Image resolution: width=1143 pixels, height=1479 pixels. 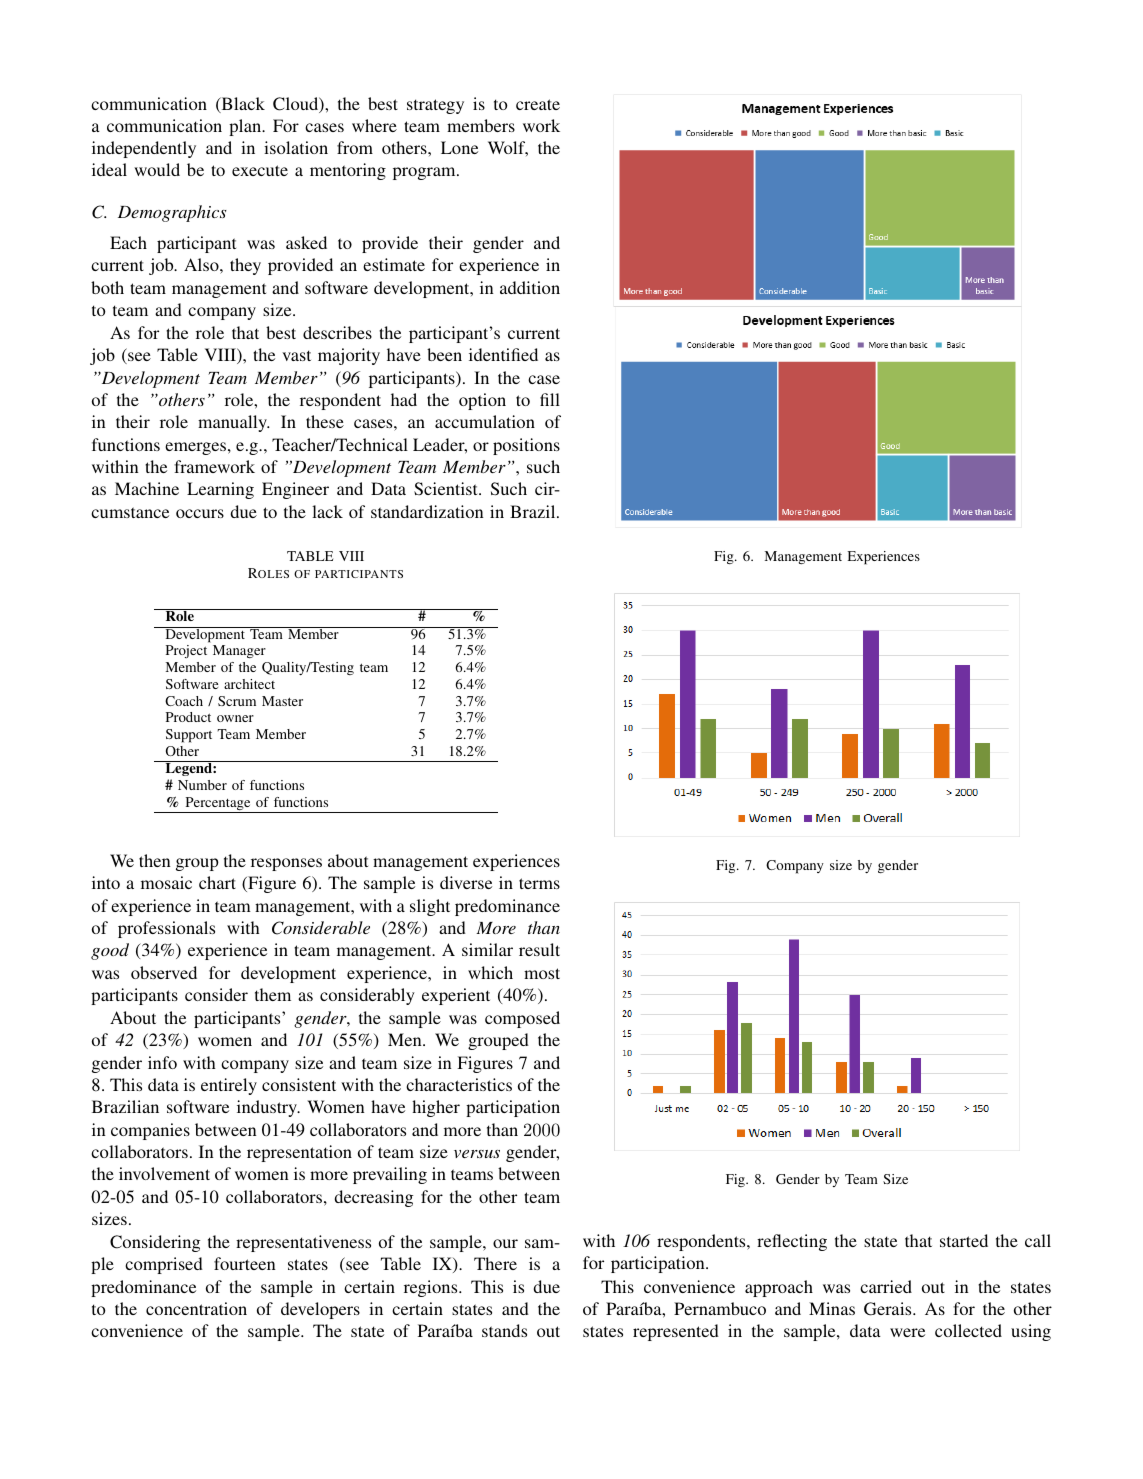 I want to click on addition, so click(x=530, y=287).
